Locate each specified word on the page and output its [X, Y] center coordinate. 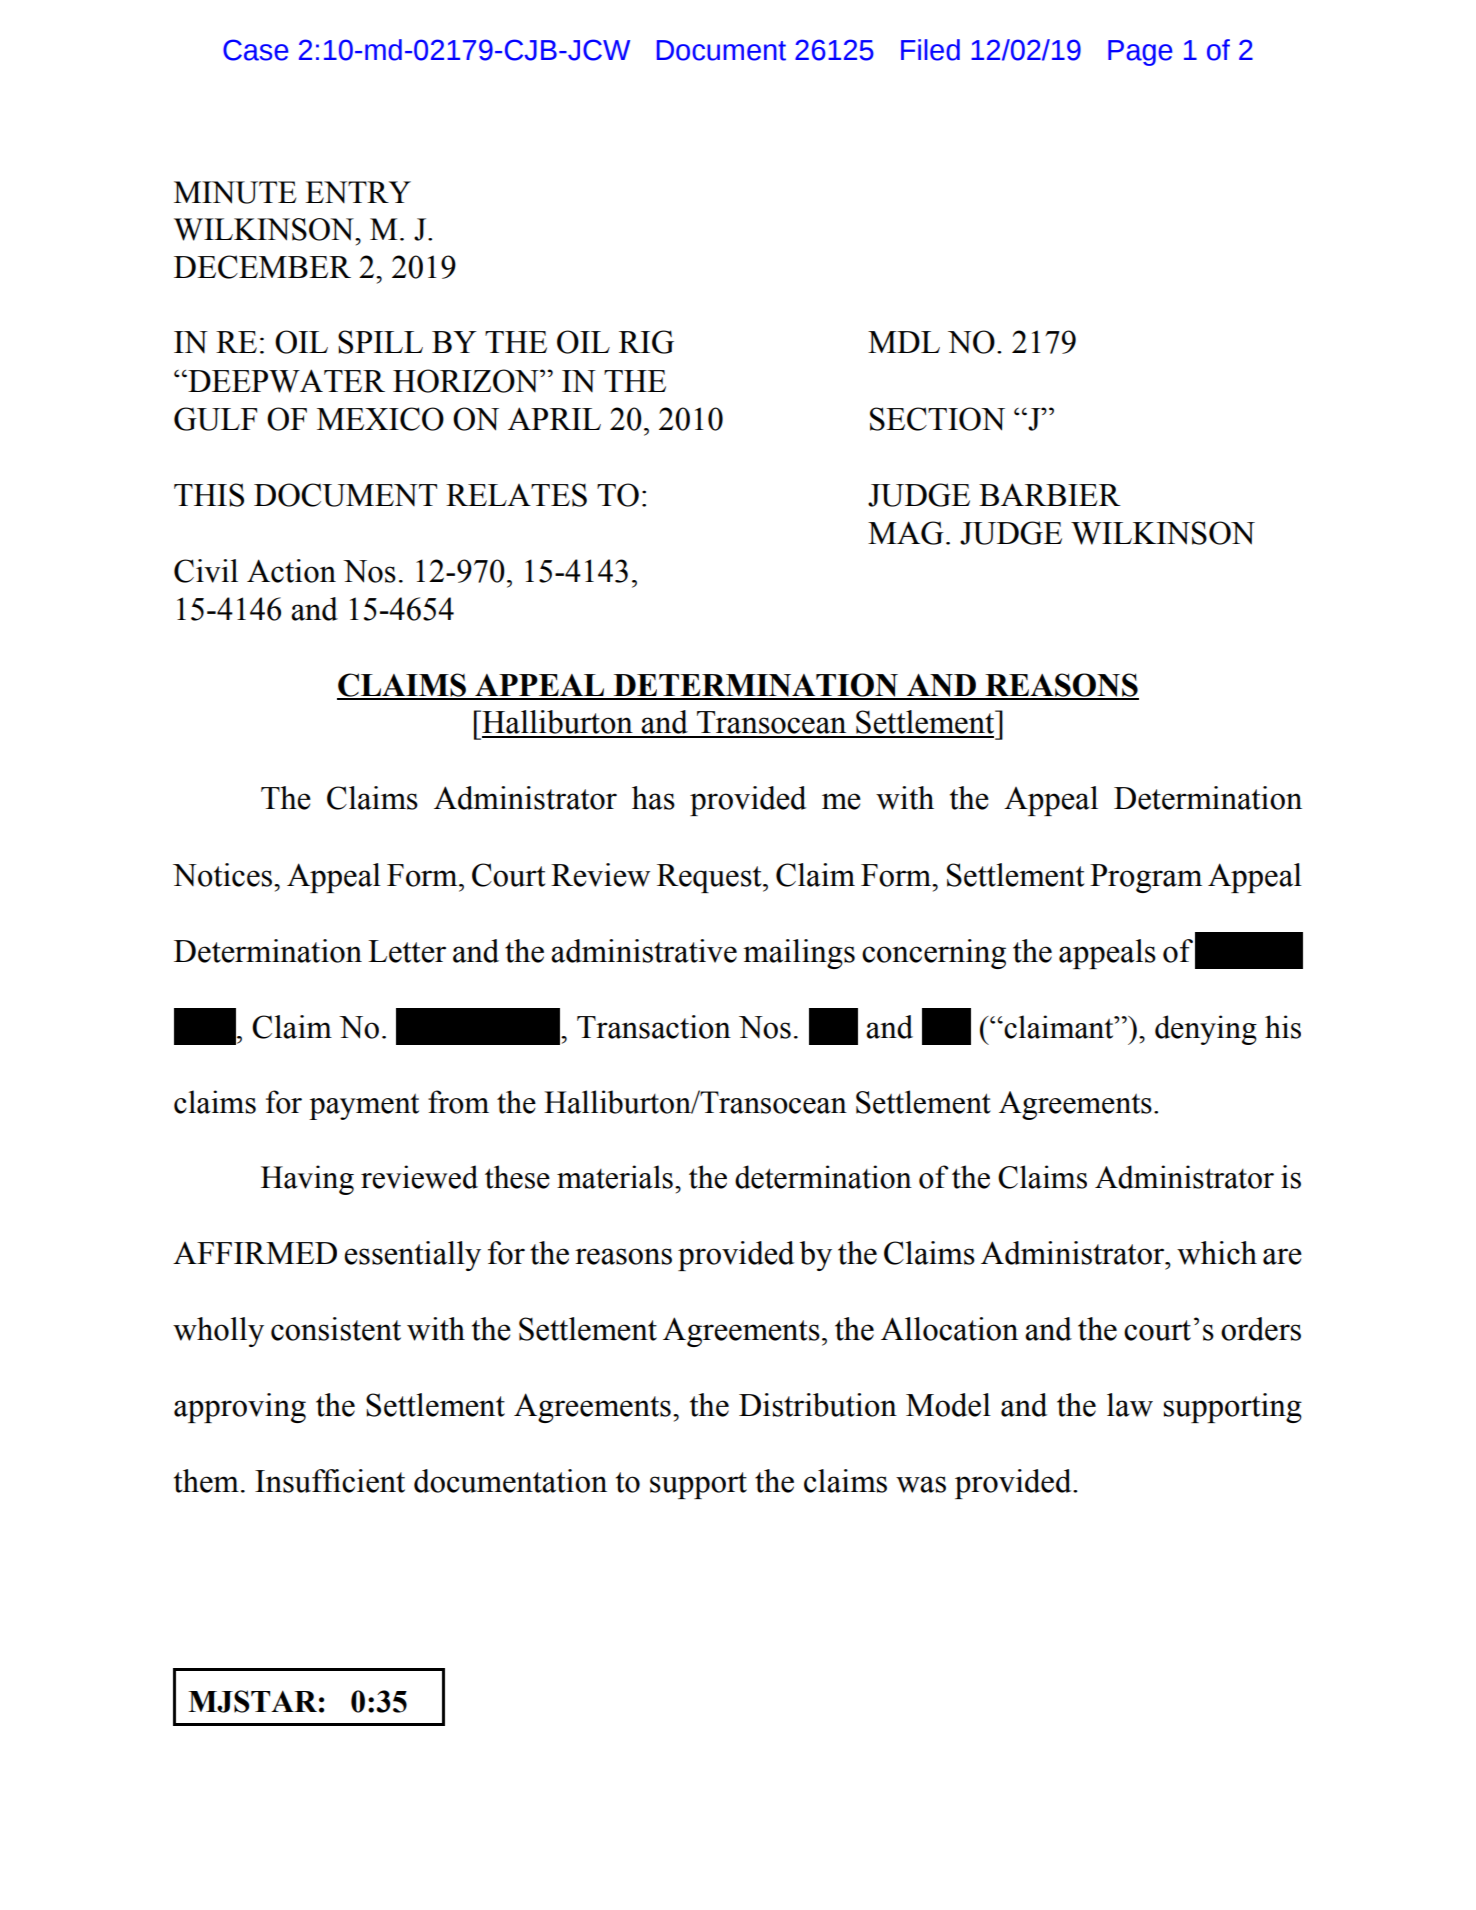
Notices [224, 875]
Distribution [818, 1405]
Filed [930, 50]
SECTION [937, 419]
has [653, 798]
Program [1146, 878]
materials [615, 1177]
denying [1206, 1030]
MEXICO [380, 419]
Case [256, 50]
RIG [646, 342]
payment [364, 1107]
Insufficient [330, 1481]
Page [1140, 53]
